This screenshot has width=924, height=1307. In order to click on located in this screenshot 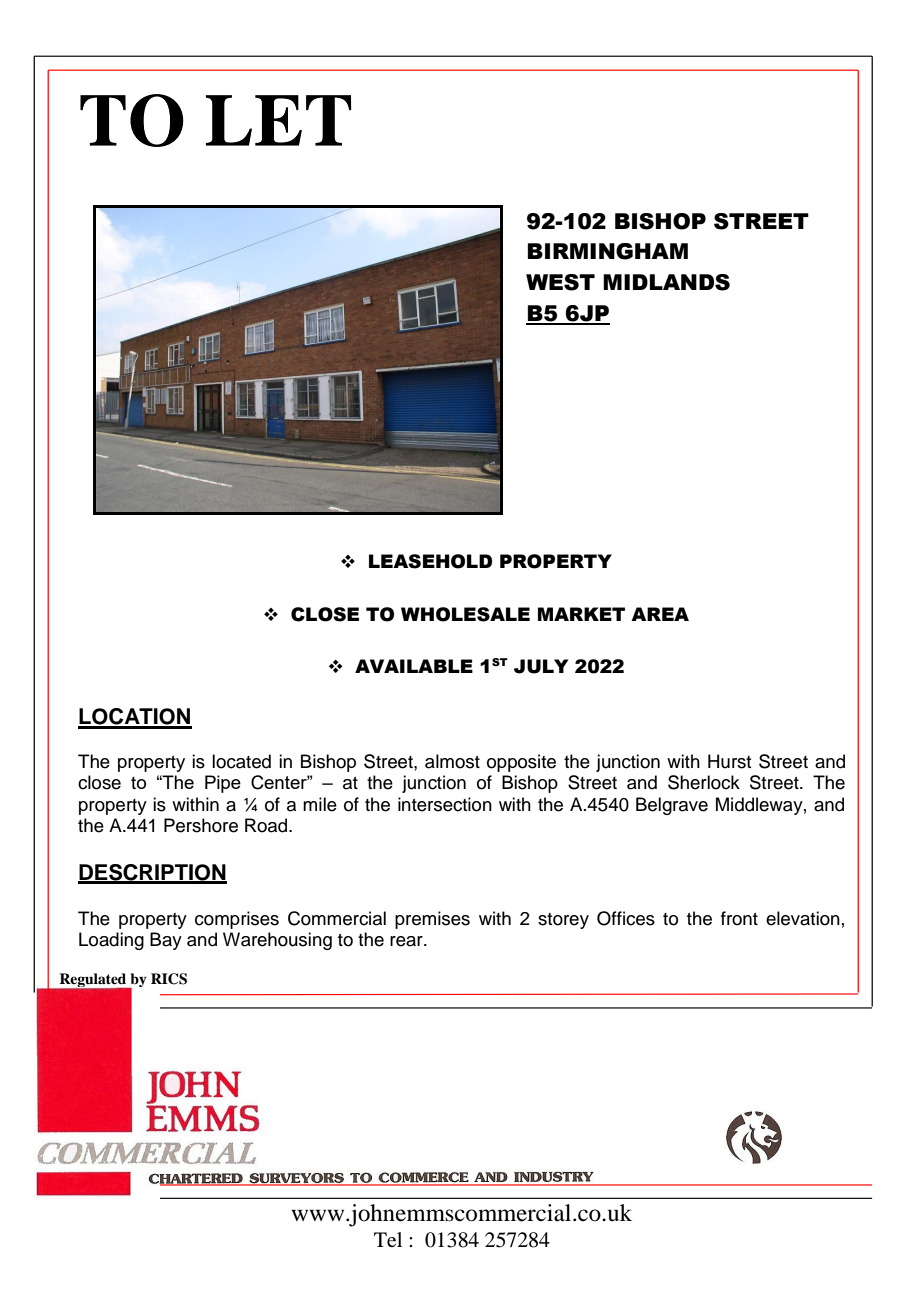, I will do `click(241, 761)`.
